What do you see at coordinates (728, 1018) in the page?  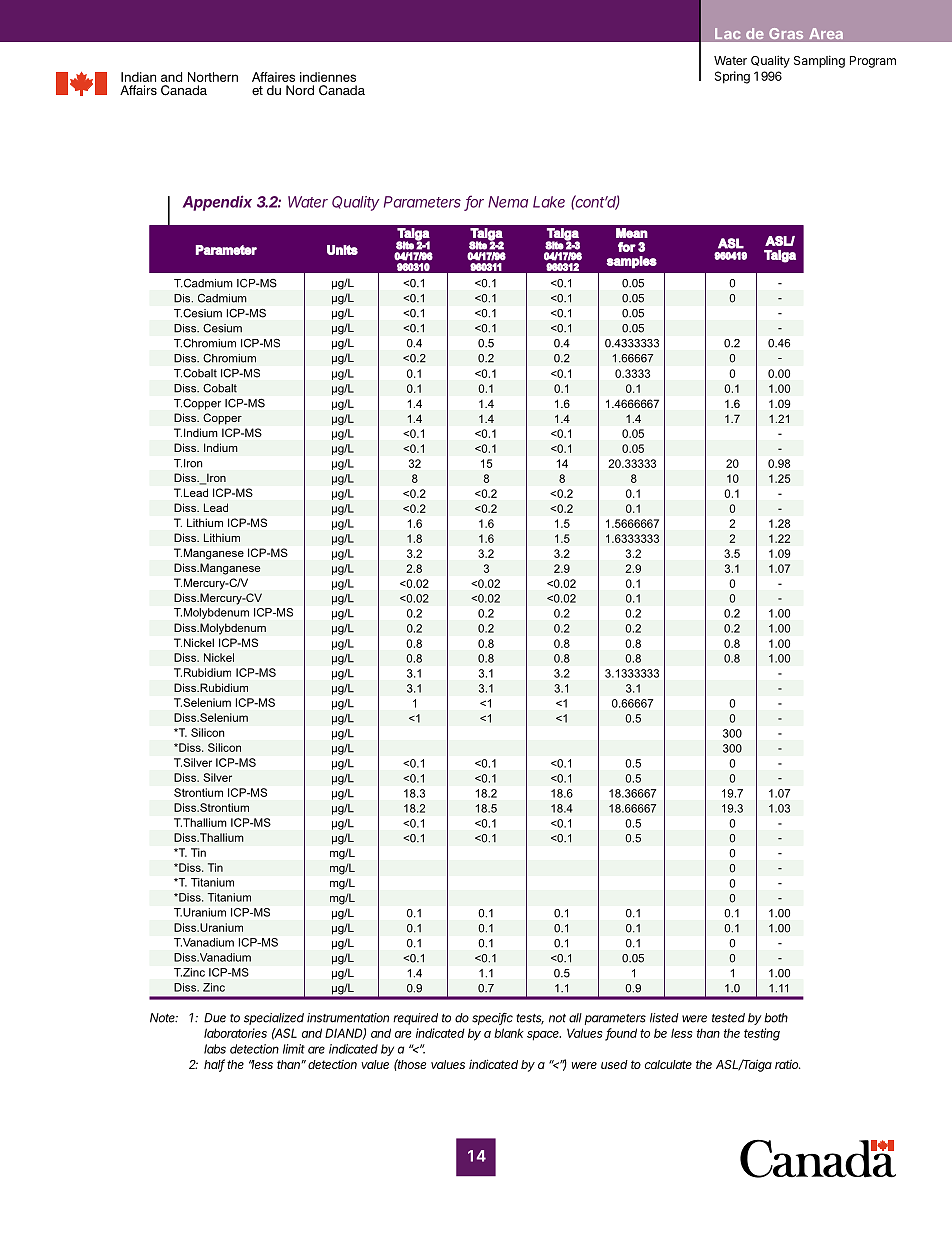 I see `tested` at bounding box center [728, 1018].
